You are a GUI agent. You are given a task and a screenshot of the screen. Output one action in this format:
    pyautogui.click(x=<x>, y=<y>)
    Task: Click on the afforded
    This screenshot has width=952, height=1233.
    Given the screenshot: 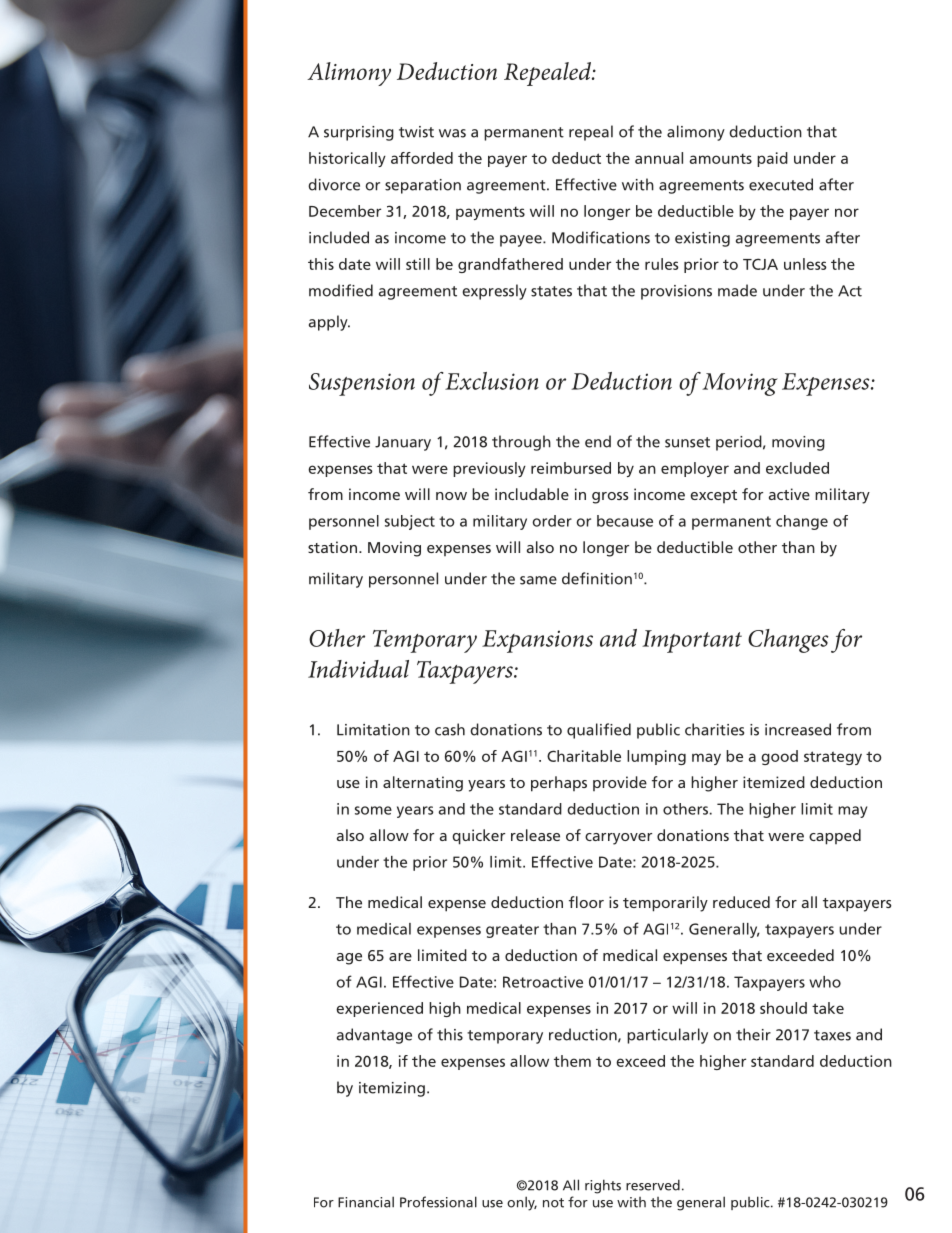 What is the action you would take?
    pyautogui.click(x=422, y=158)
